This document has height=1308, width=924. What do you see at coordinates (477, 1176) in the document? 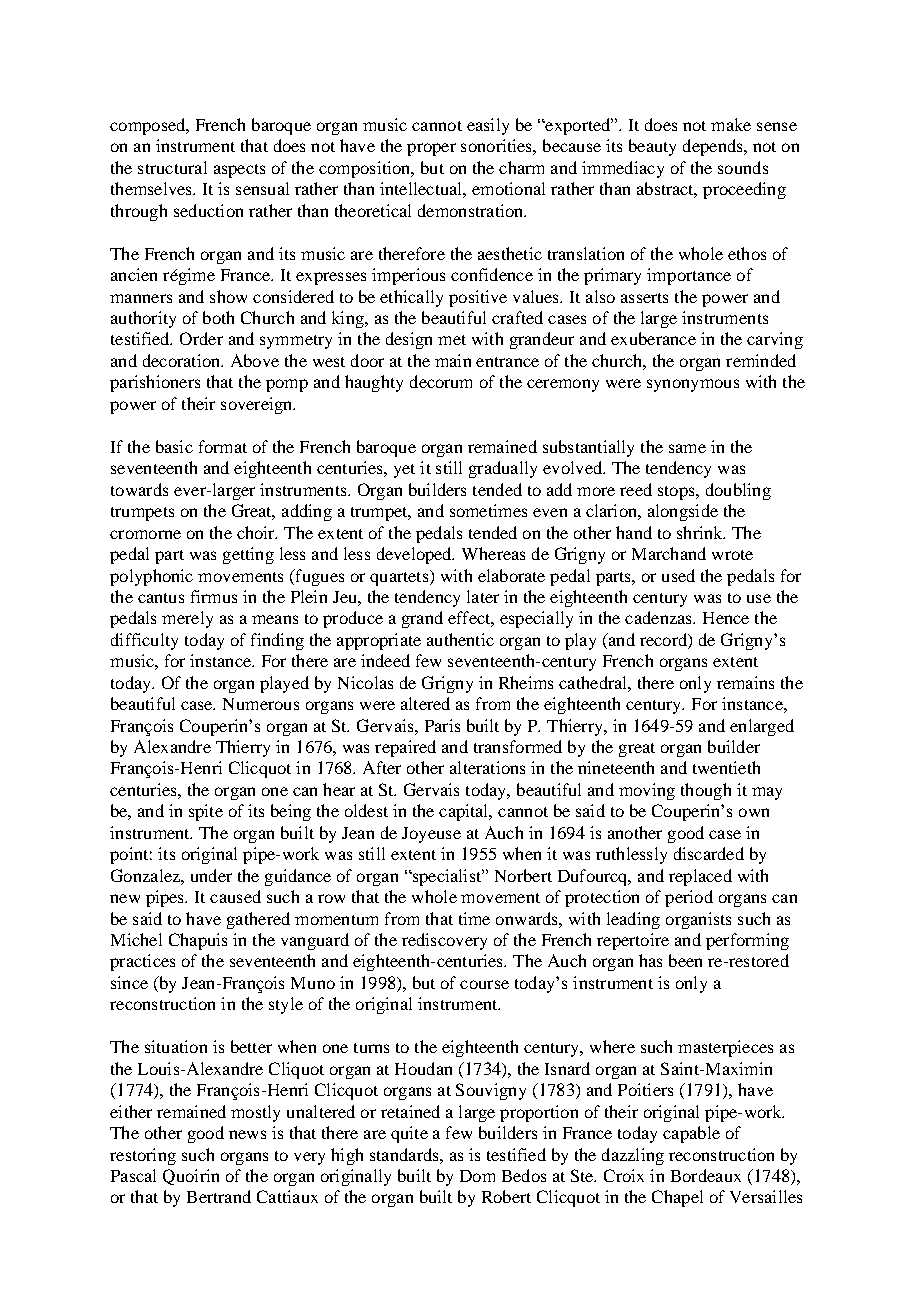
I see `Dom` at bounding box center [477, 1176].
